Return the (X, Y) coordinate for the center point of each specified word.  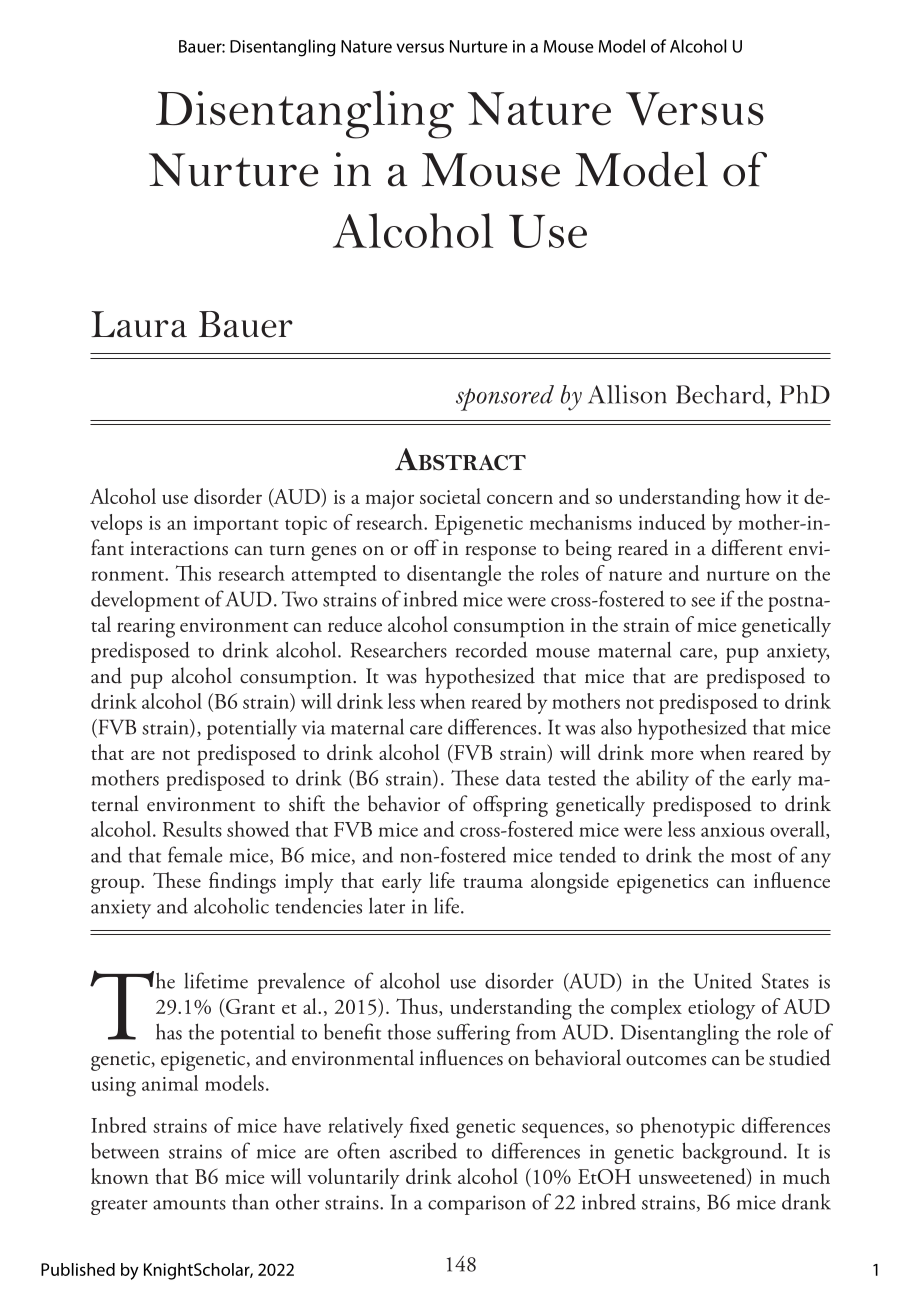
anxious (732, 830)
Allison (627, 394)
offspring (510, 806)
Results (192, 829)
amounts (189, 1204)
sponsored (505, 398)
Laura (139, 324)
